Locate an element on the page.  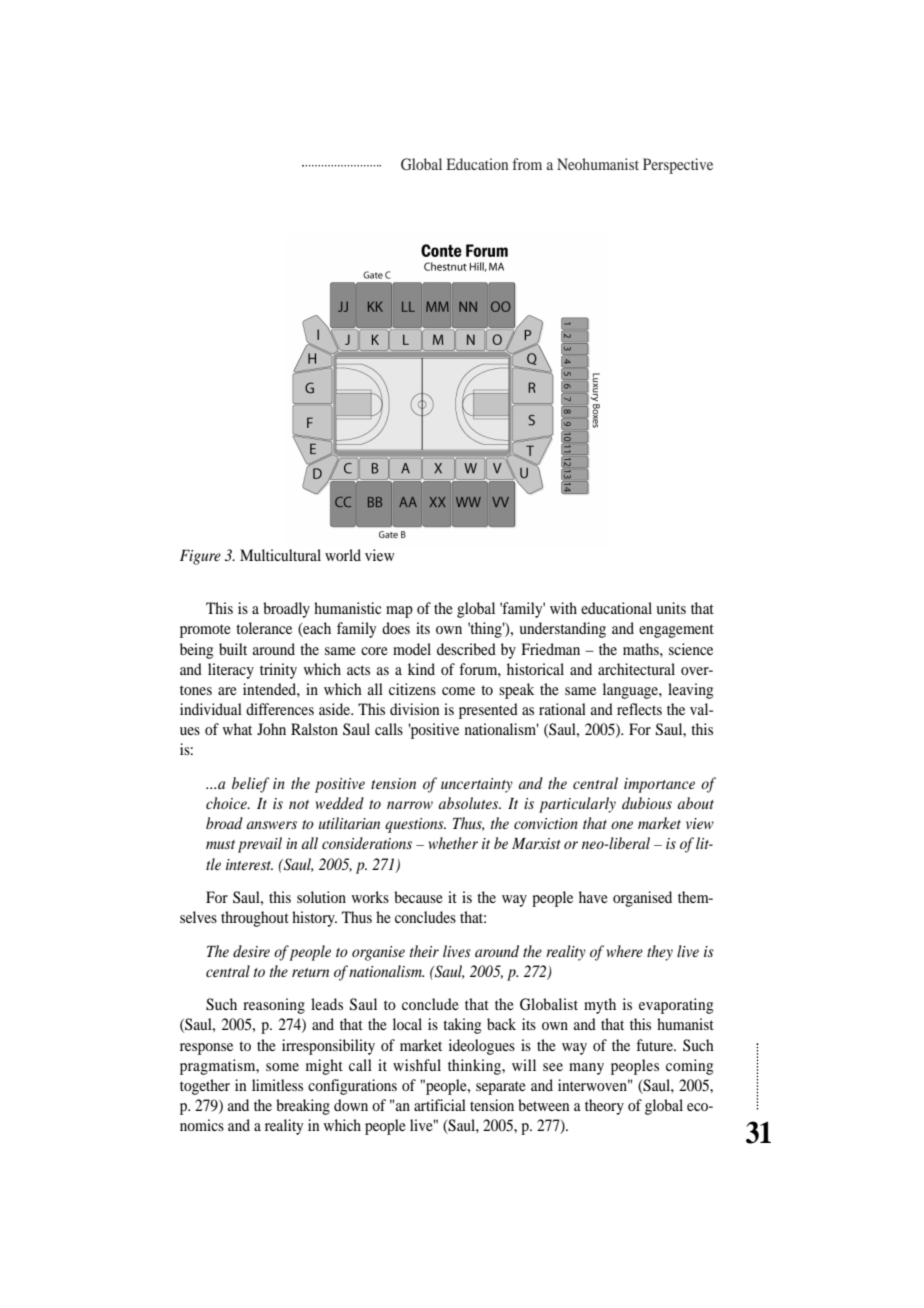
units is located at coordinates (671, 608).
